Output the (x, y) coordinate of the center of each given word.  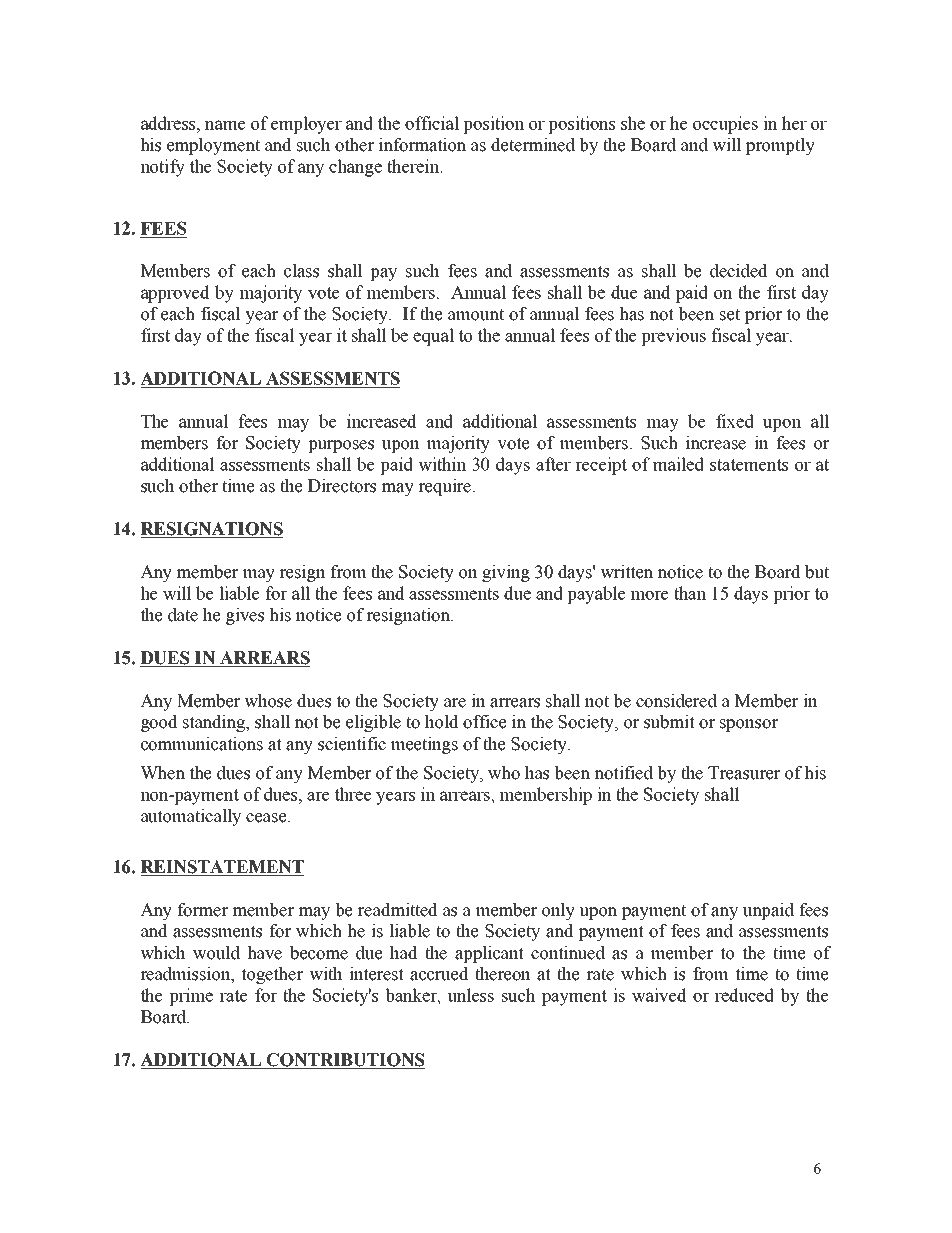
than (690, 593)
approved (175, 294)
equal (433, 337)
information (422, 145)
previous (673, 337)
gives (245, 616)
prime (191, 997)
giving (506, 573)
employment (213, 146)
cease (267, 818)
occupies (725, 125)
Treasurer (744, 773)
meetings (424, 745)
